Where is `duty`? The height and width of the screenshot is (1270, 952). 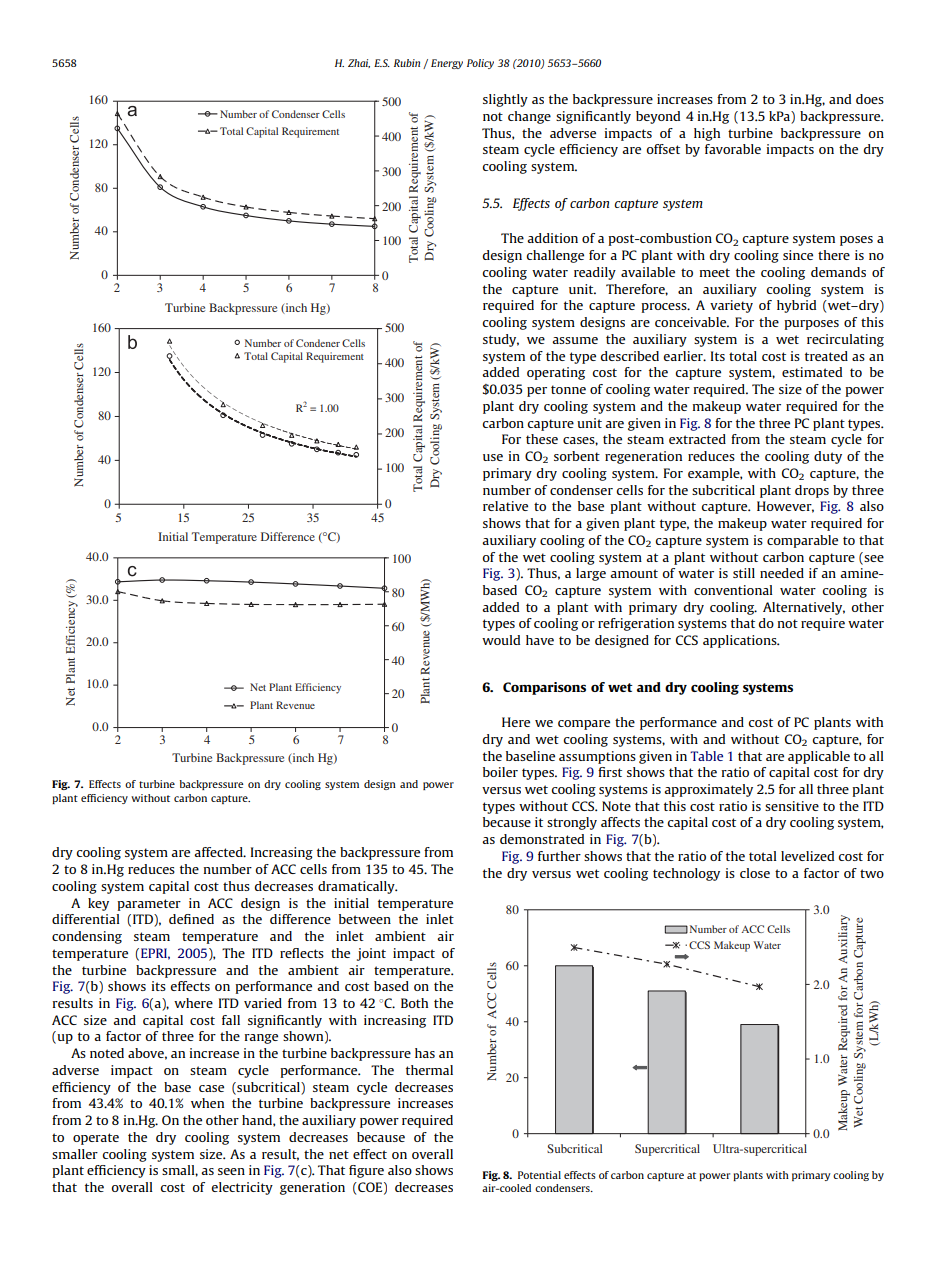 duty is located at coordinates (828, 457).
